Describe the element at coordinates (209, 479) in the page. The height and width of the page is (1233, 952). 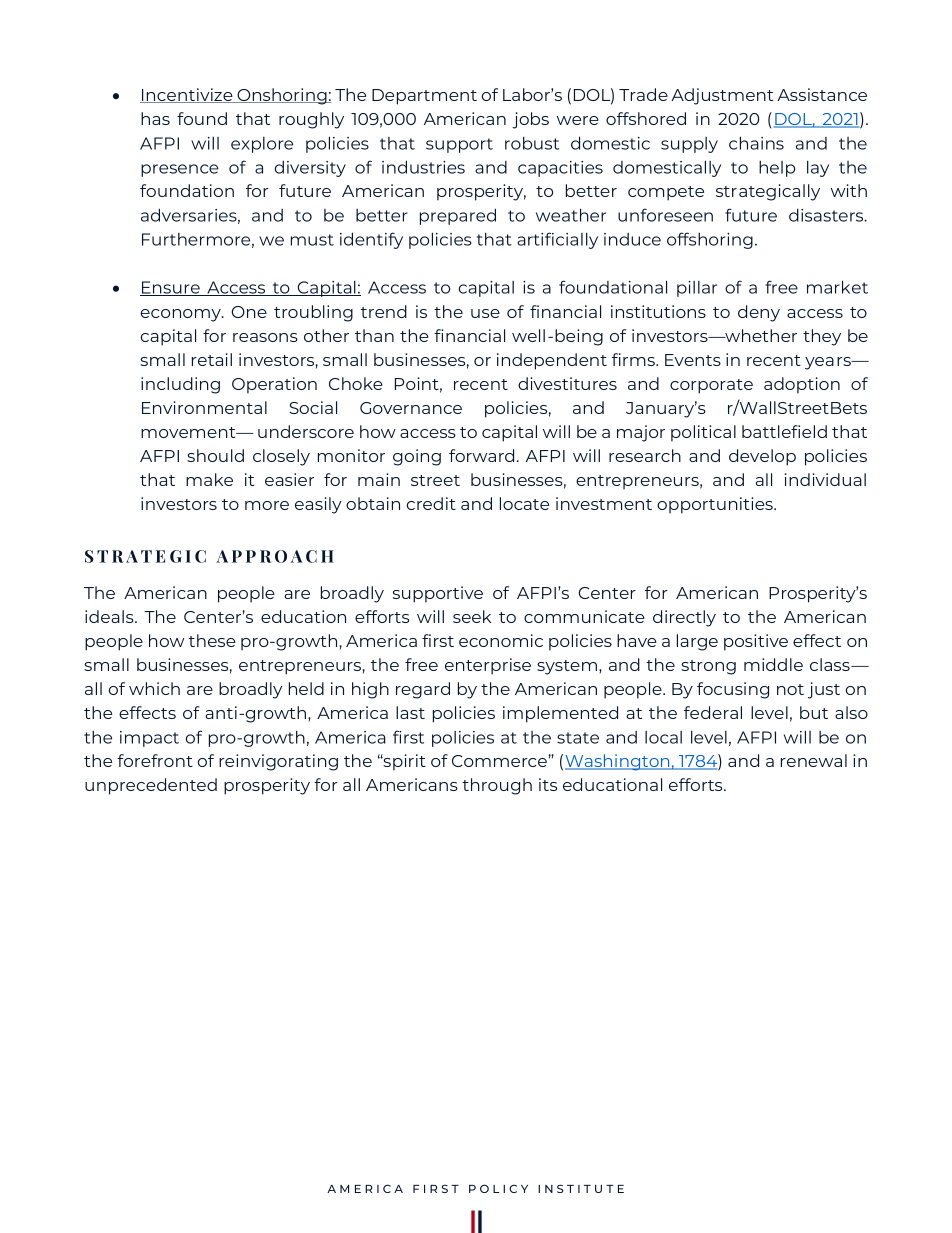
I see `make` at that location.
